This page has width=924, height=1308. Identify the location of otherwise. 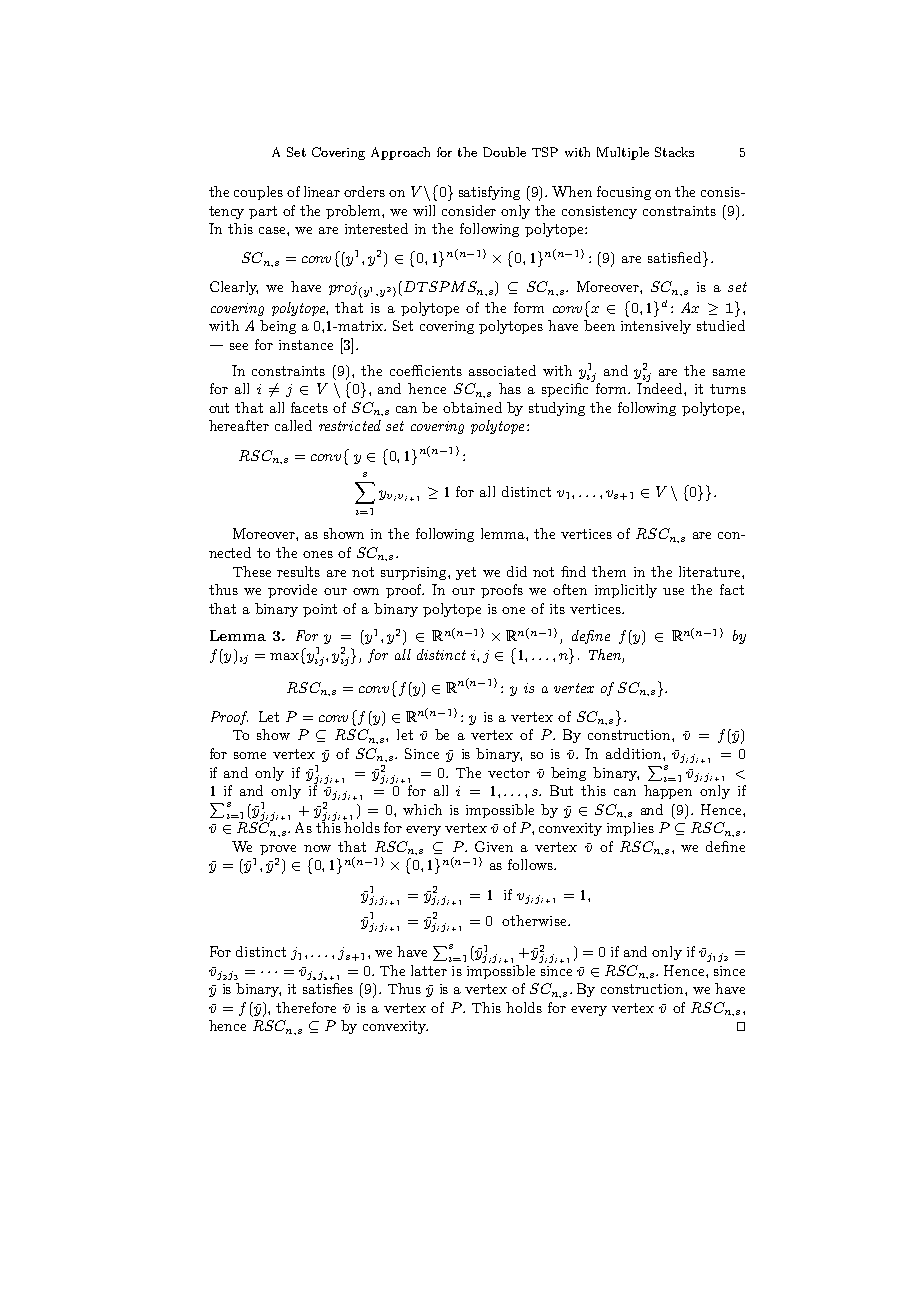
(535, 920).
